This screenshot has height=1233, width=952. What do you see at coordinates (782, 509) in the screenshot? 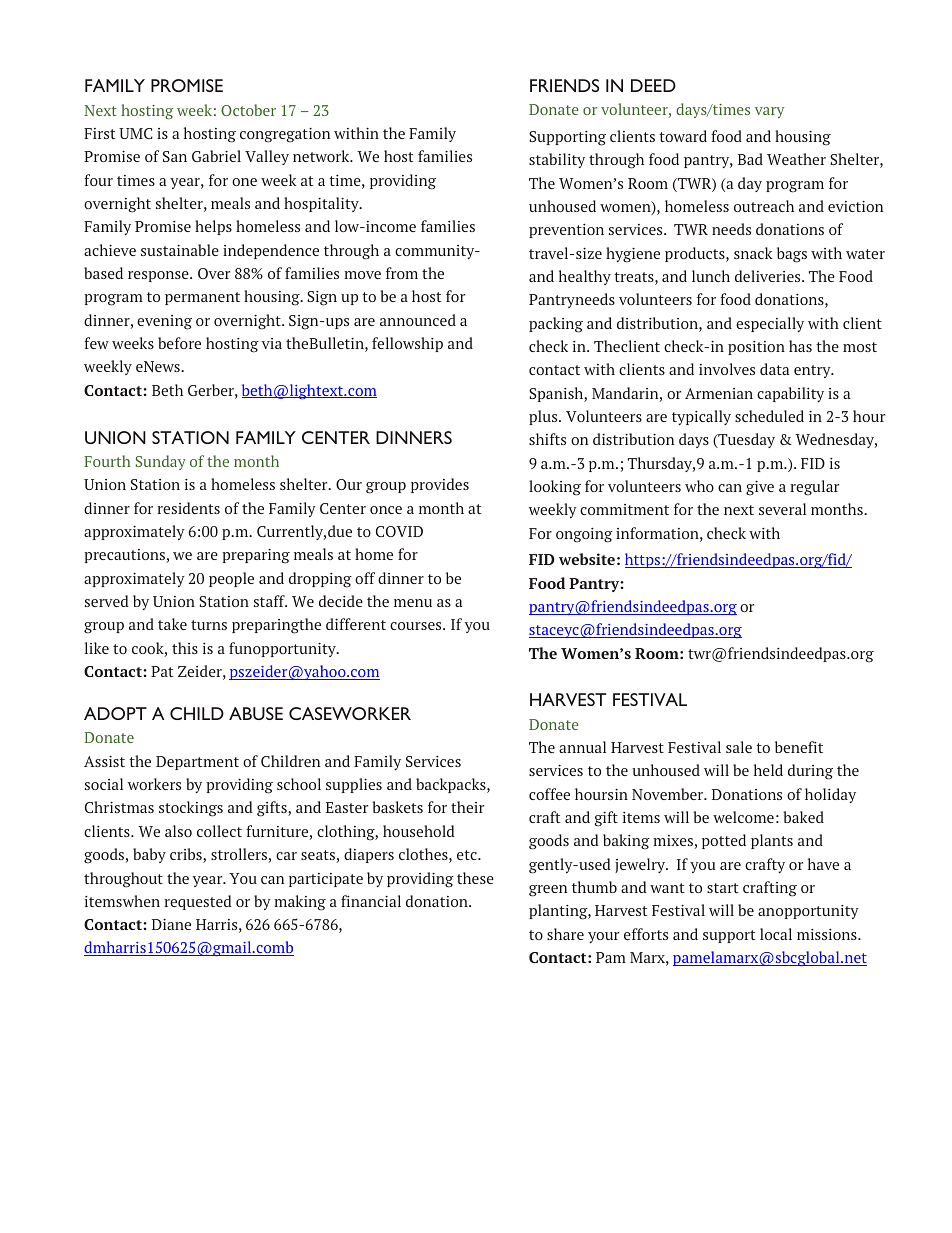
I see `several` at bounding box center [782, 509].
